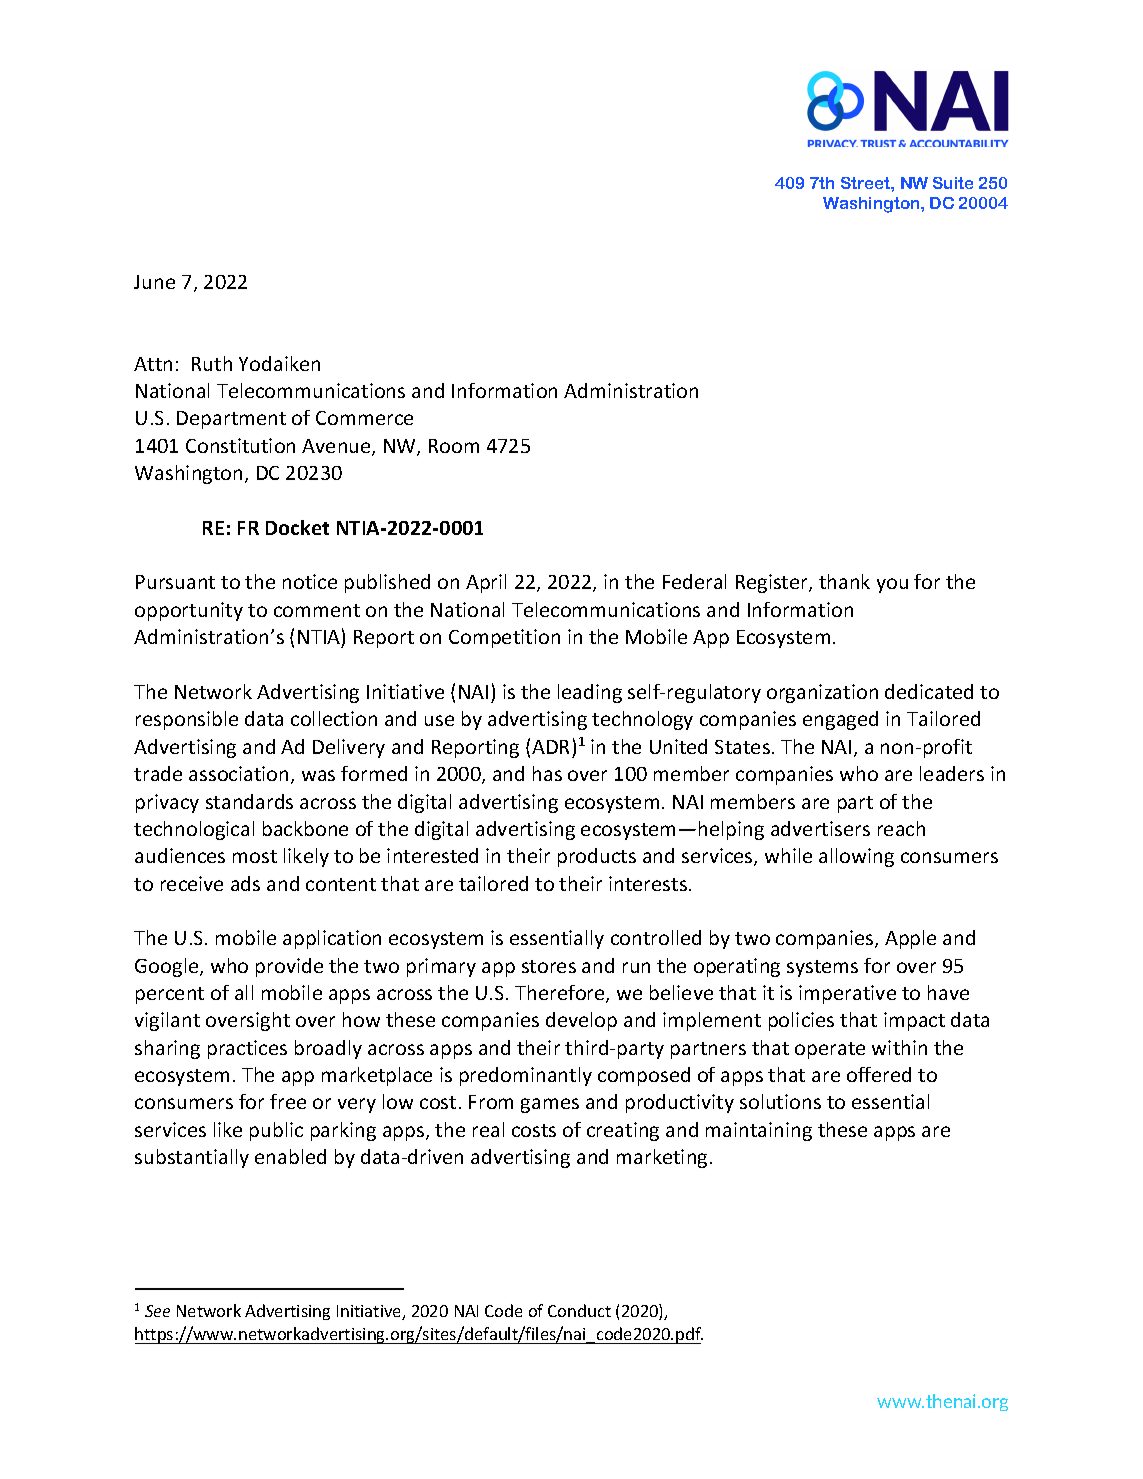 The width and height of the screenshot is (1143, 1479). What do you see at coordinates (910, 939) in the screenshot?
I see `Apple` at bounding box center [910, 939].
